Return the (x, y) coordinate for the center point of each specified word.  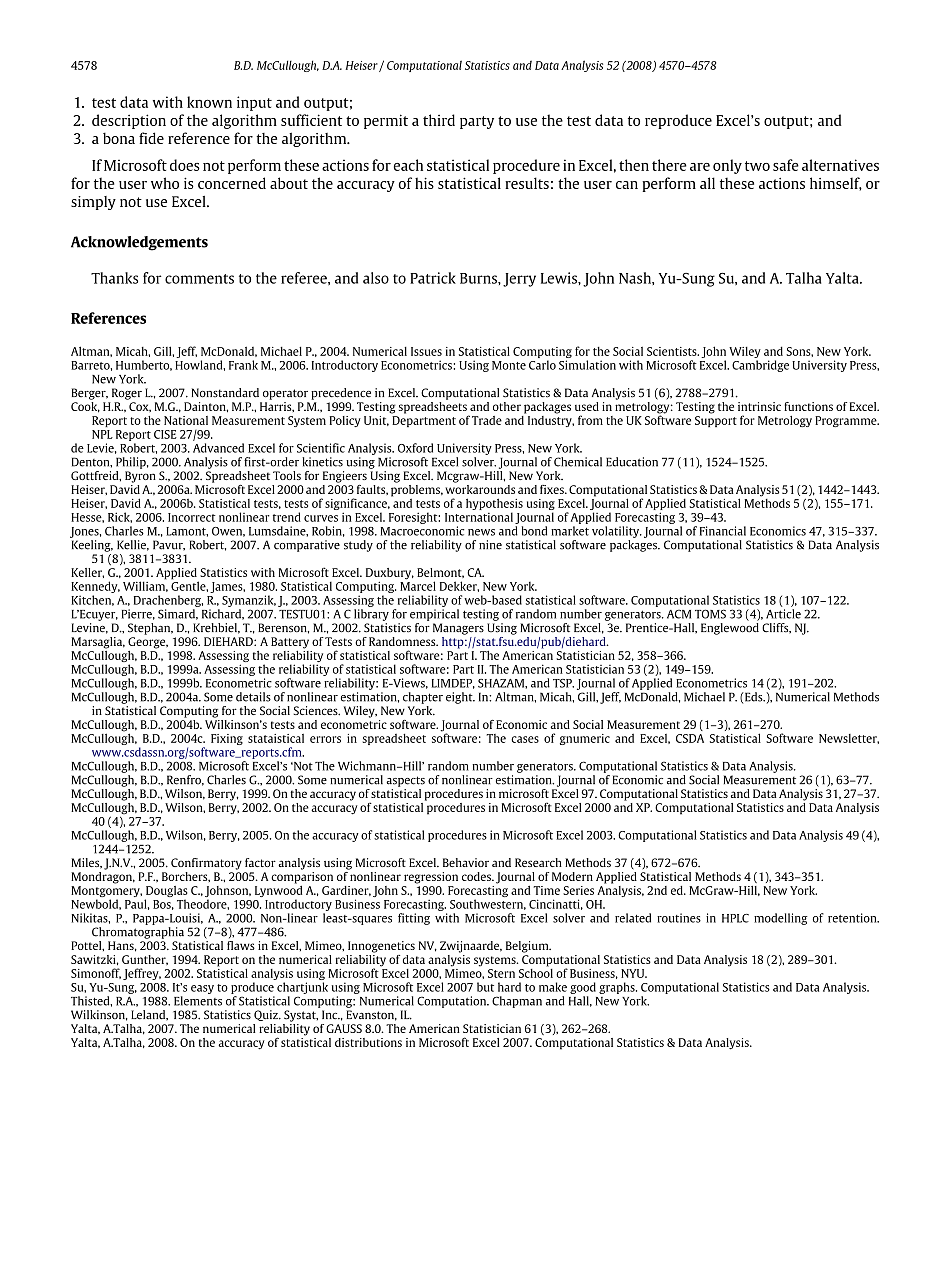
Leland (149, 1015)
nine (490, 545)
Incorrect (192, 517)
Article (783, 614)
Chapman (517, 1002)
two (757, 166)
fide (151, 138)
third (439, 120)
